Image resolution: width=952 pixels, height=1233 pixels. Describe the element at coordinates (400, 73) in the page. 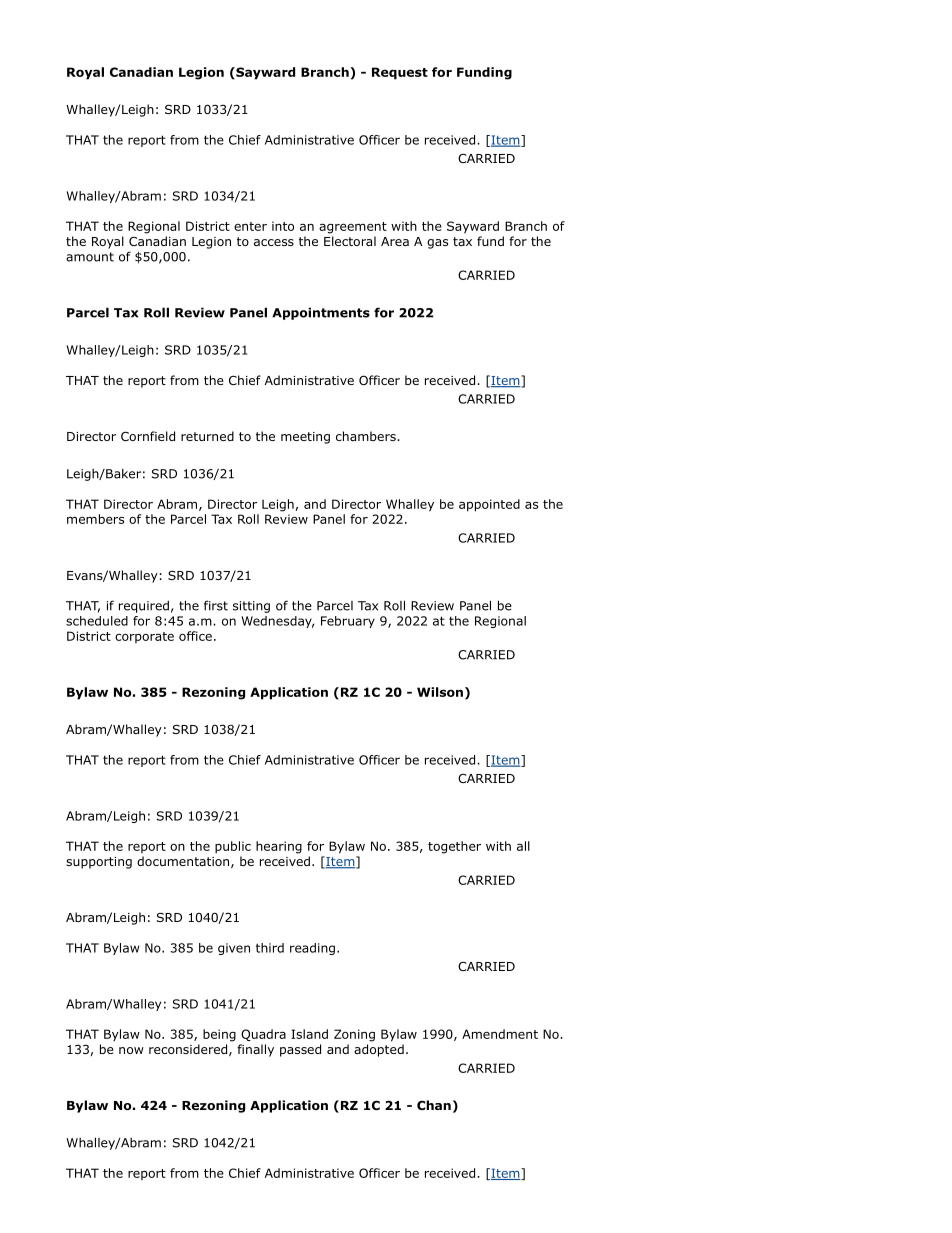

I see `Request` at that location.
